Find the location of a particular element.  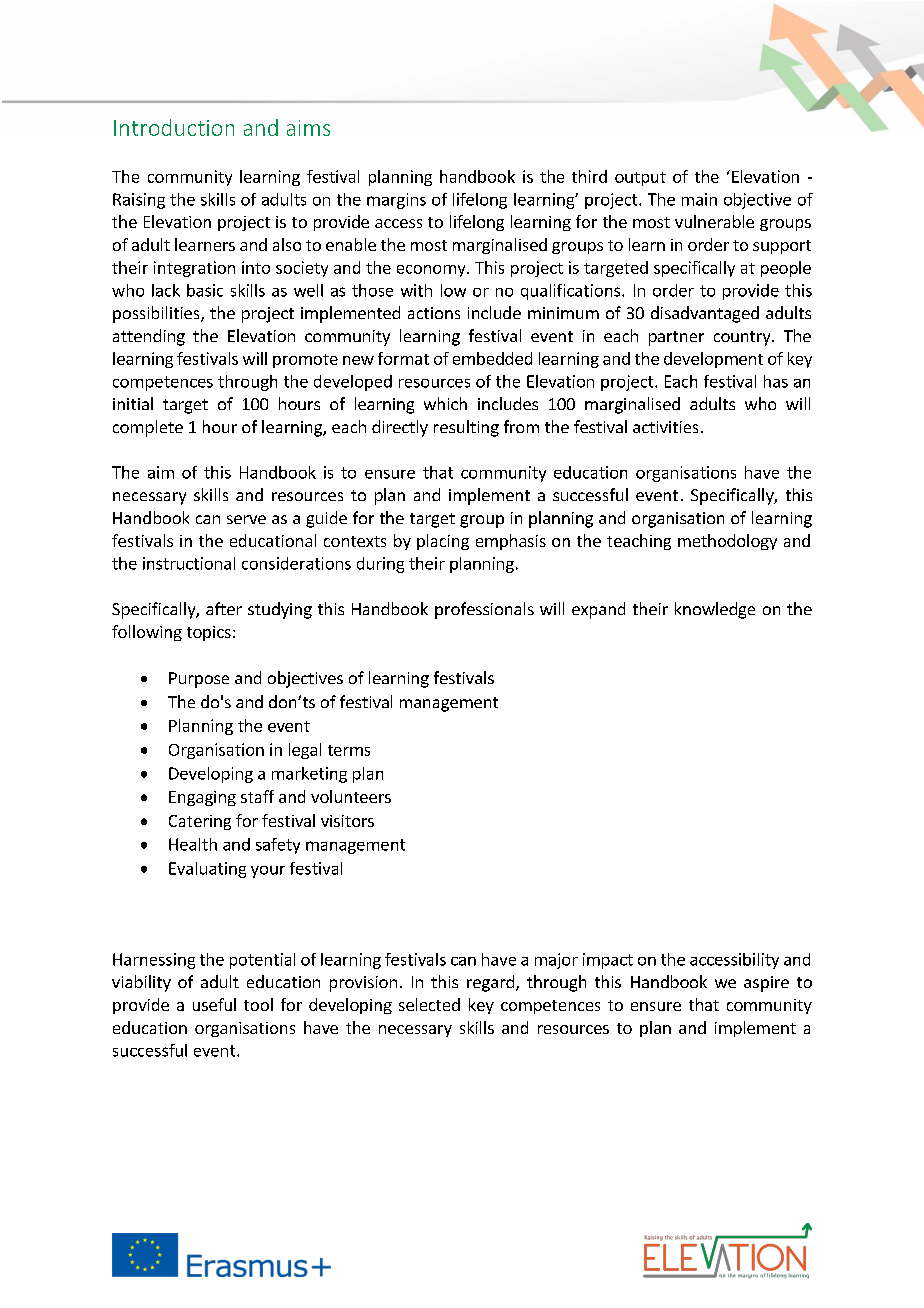

instructional is located at coordinates (189, 563).
